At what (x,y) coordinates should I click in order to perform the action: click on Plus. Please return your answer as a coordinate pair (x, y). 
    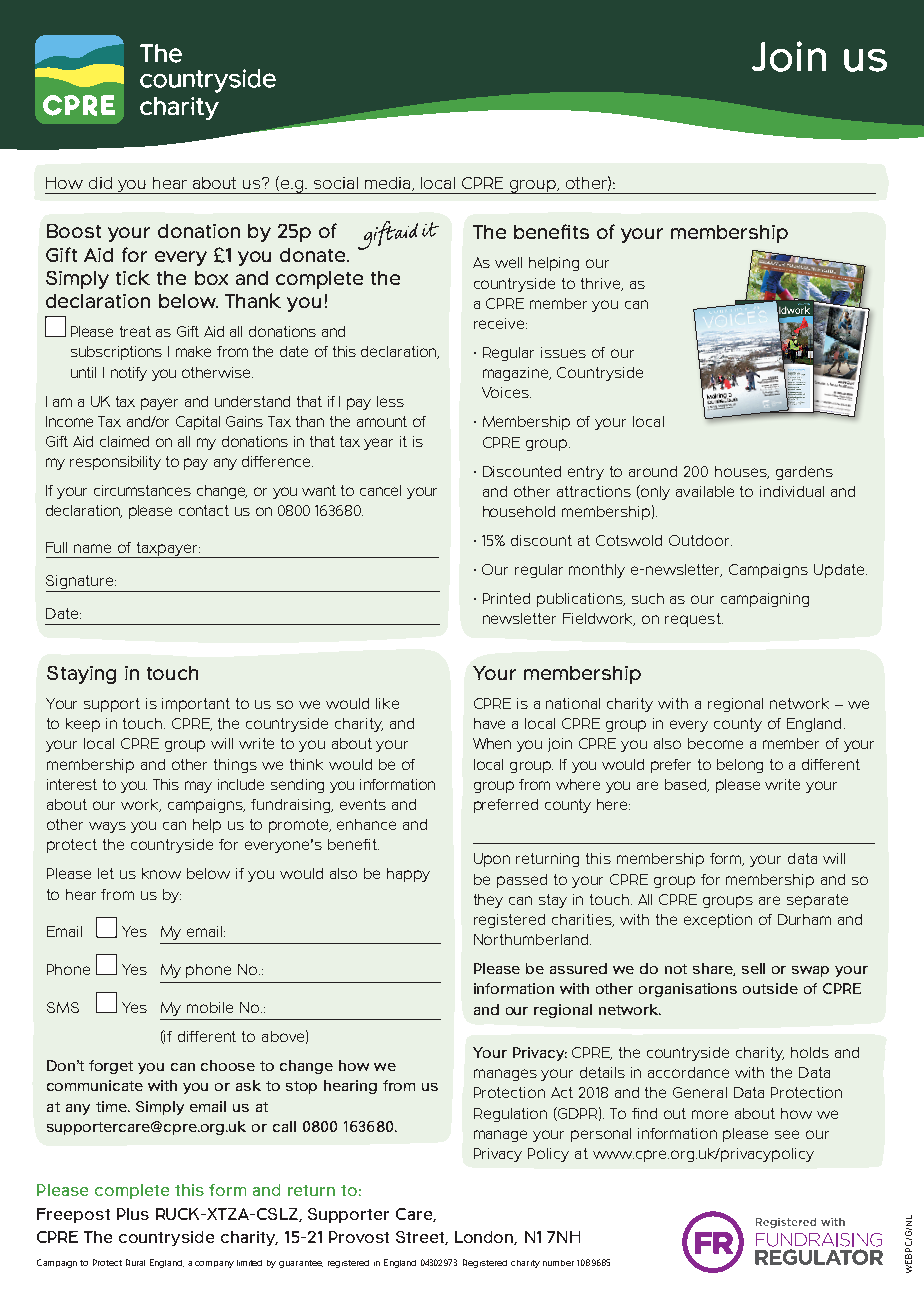
    Looking at the image, I should click on (133, 1214).
